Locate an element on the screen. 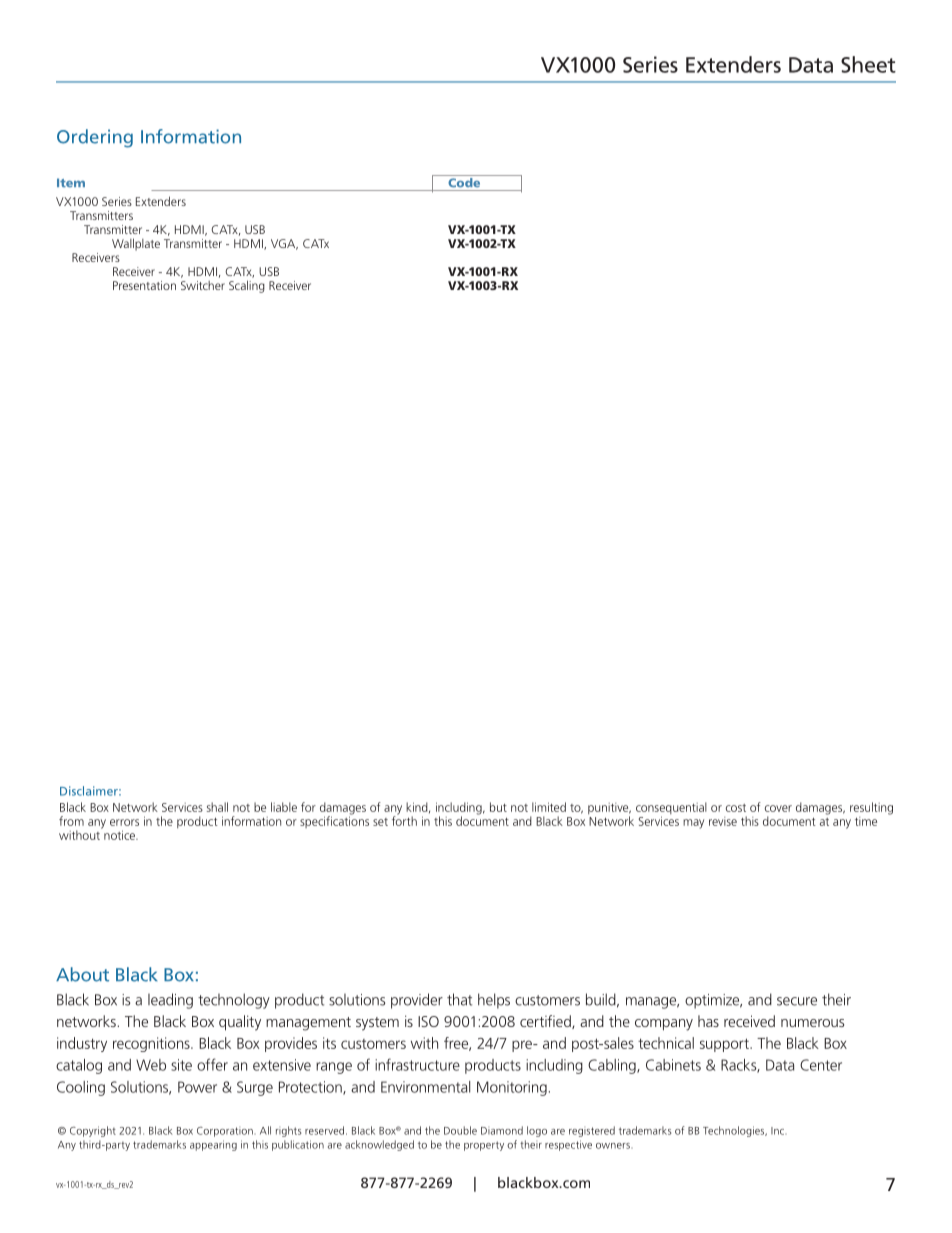  Scaling is located at coordinates (247, 286).
